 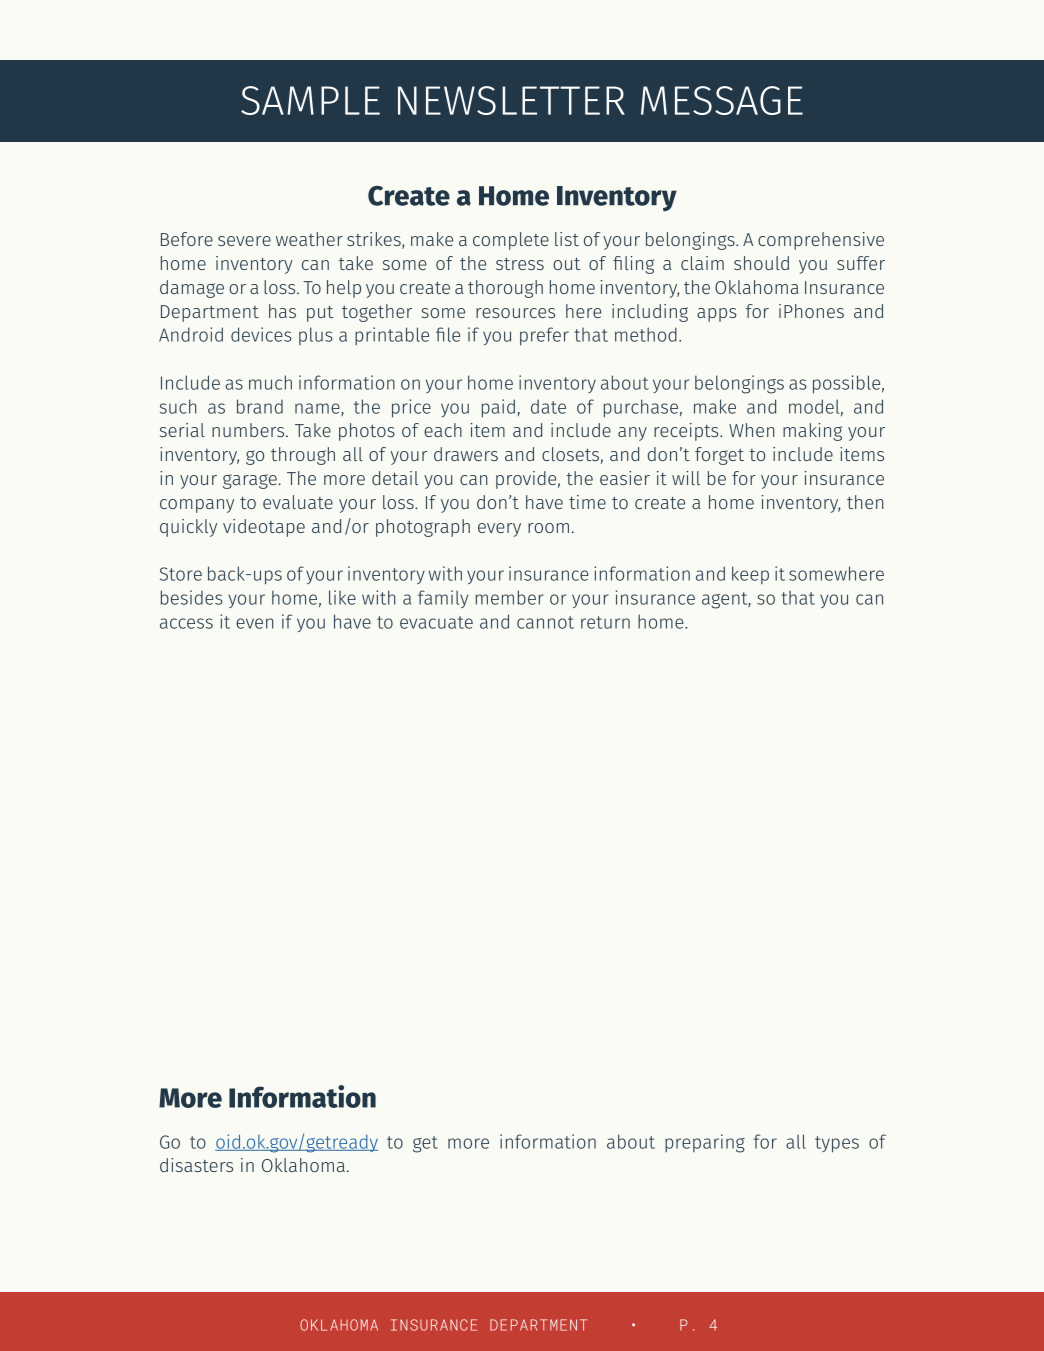 What do you see at coordinates (254, 623) in the image?
I see `even` at bounding box center [254, 623].
